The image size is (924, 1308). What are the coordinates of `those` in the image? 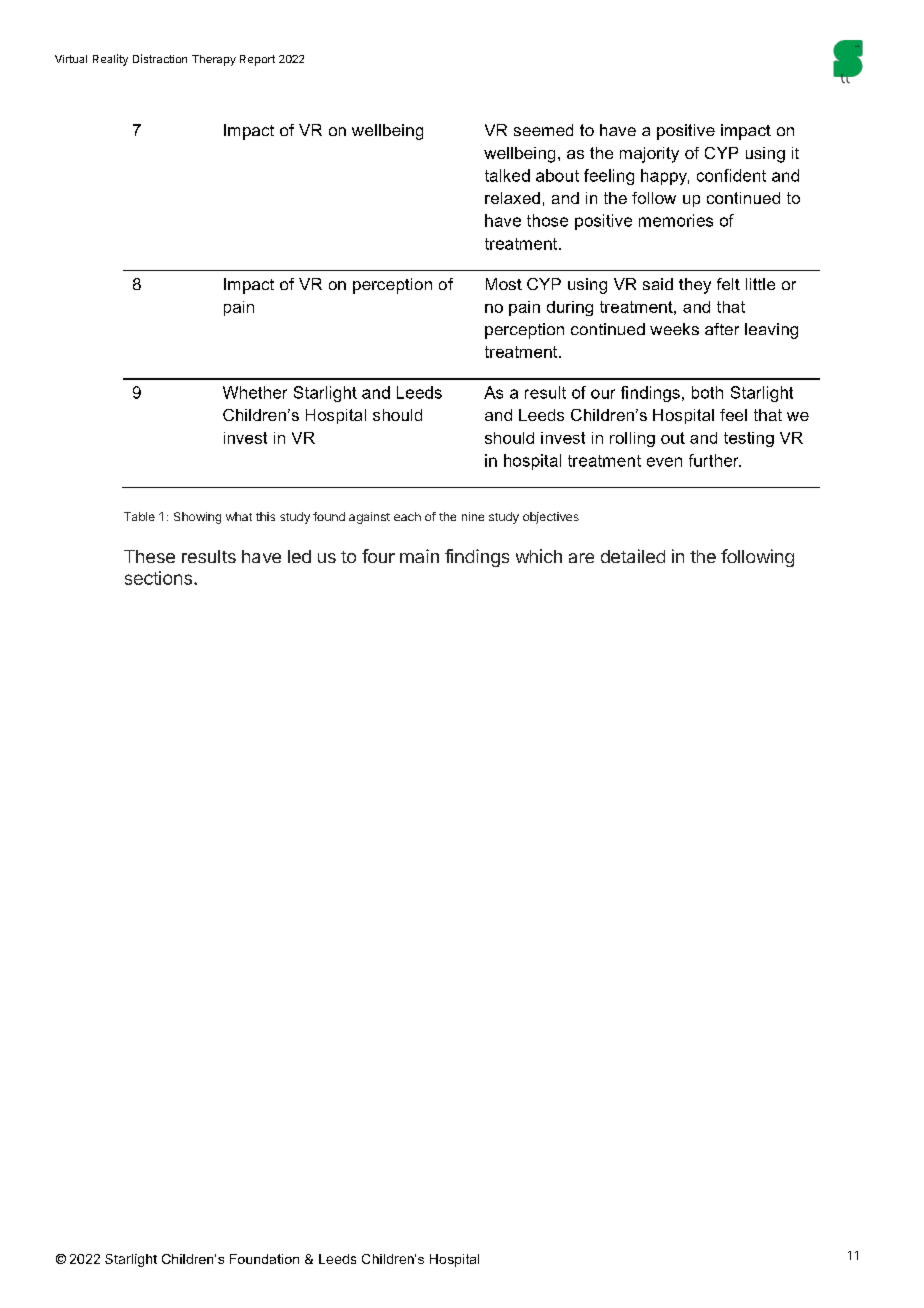 It's located at (547, 220).
